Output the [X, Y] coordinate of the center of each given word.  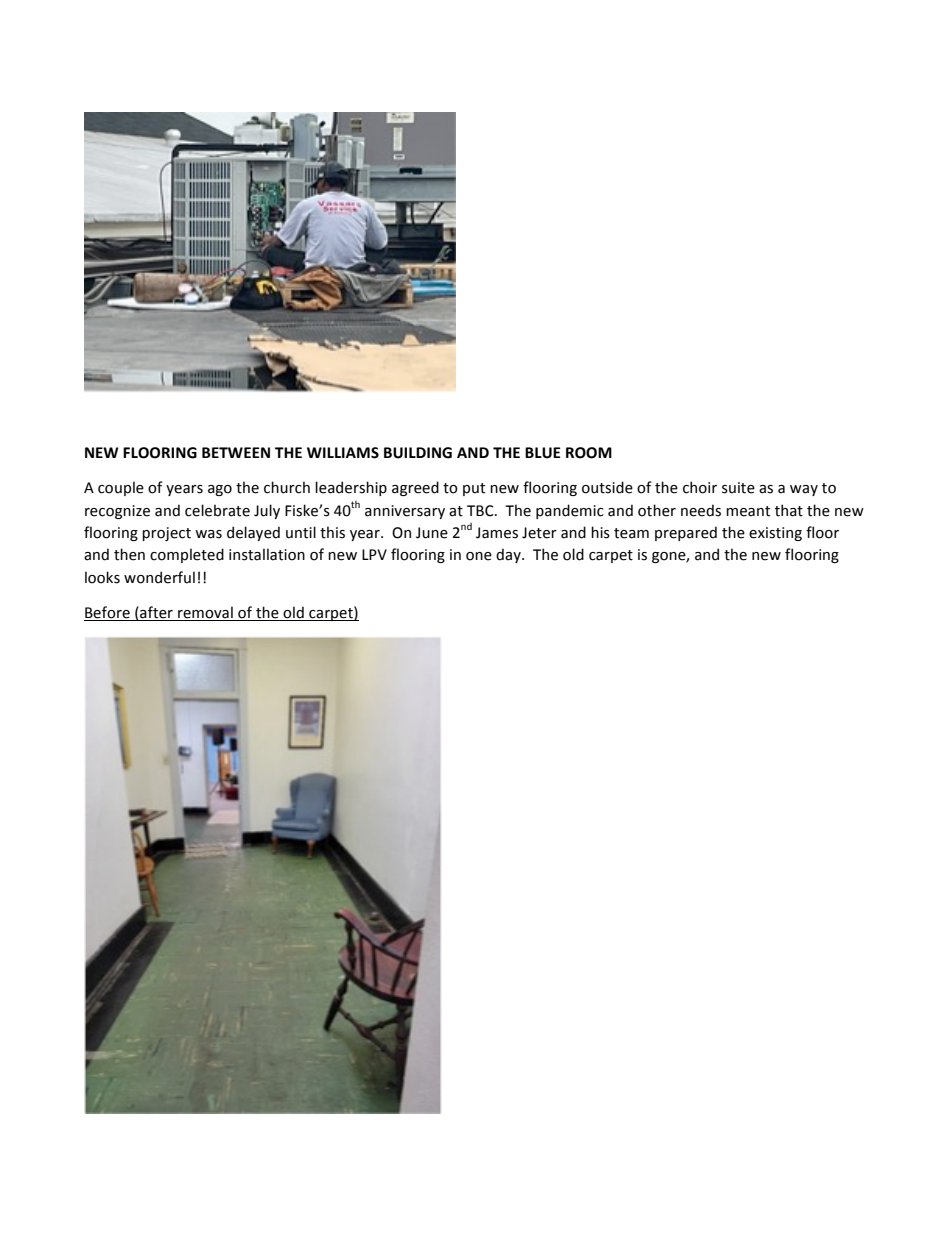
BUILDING [418, 453]
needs [701, 510]
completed [187, 555]
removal [205, 613]
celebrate [217, 510]
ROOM [589, 453]
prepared [686, 533]
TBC [481, 511]
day [509, 555]
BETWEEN [236, 452]
